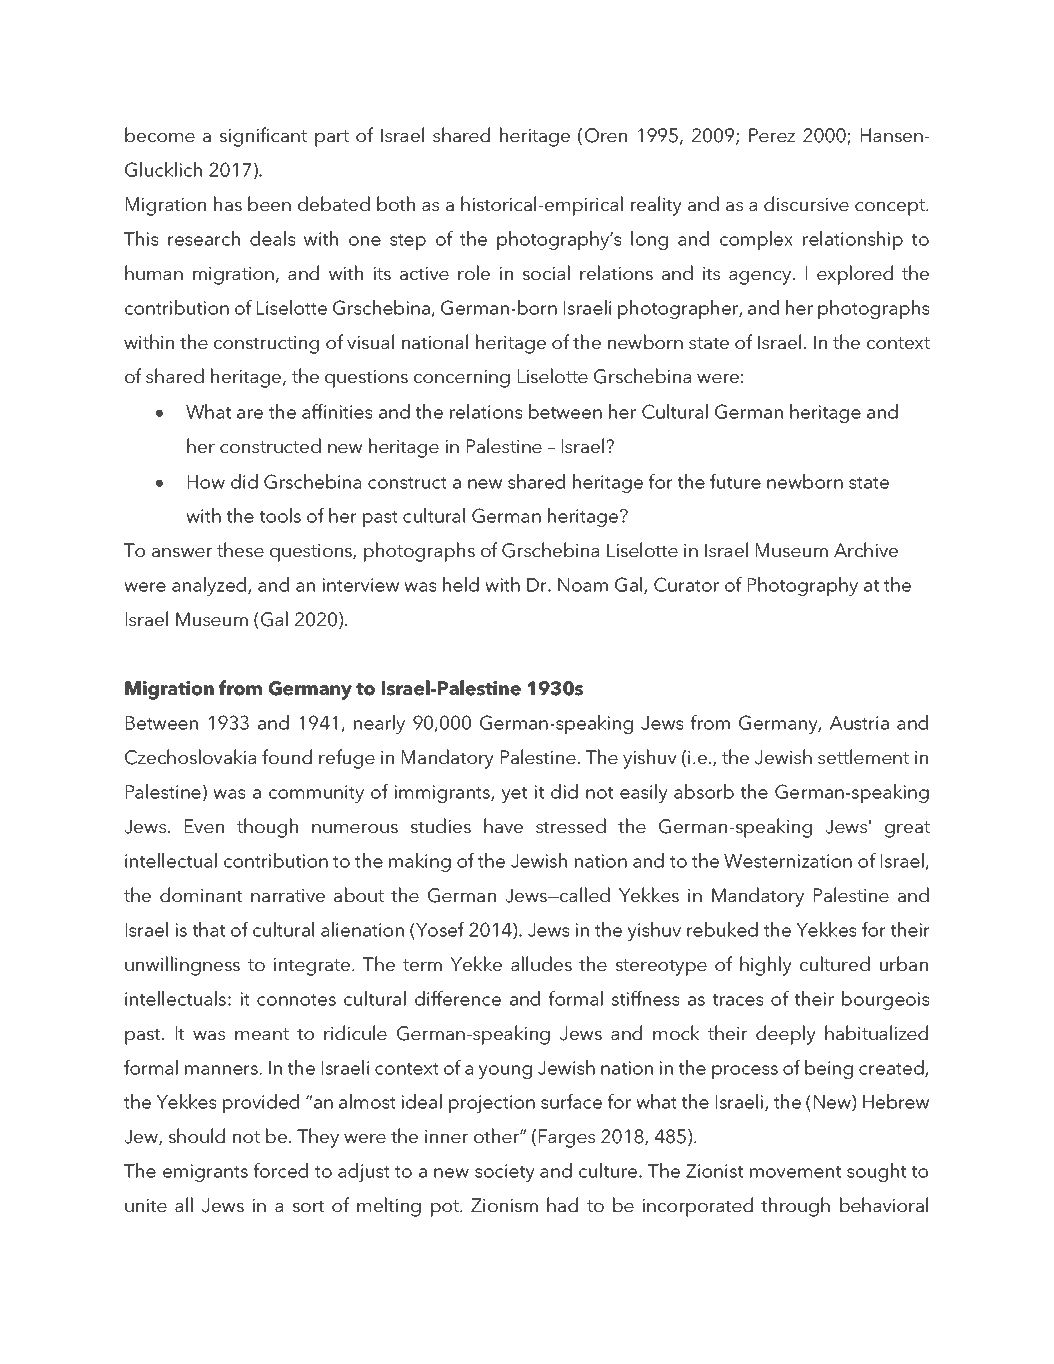 This screenshot has width=1054, height=1364. Describe the element at coordinates (503, 825) in the screenshot. I see `have` at that location.
